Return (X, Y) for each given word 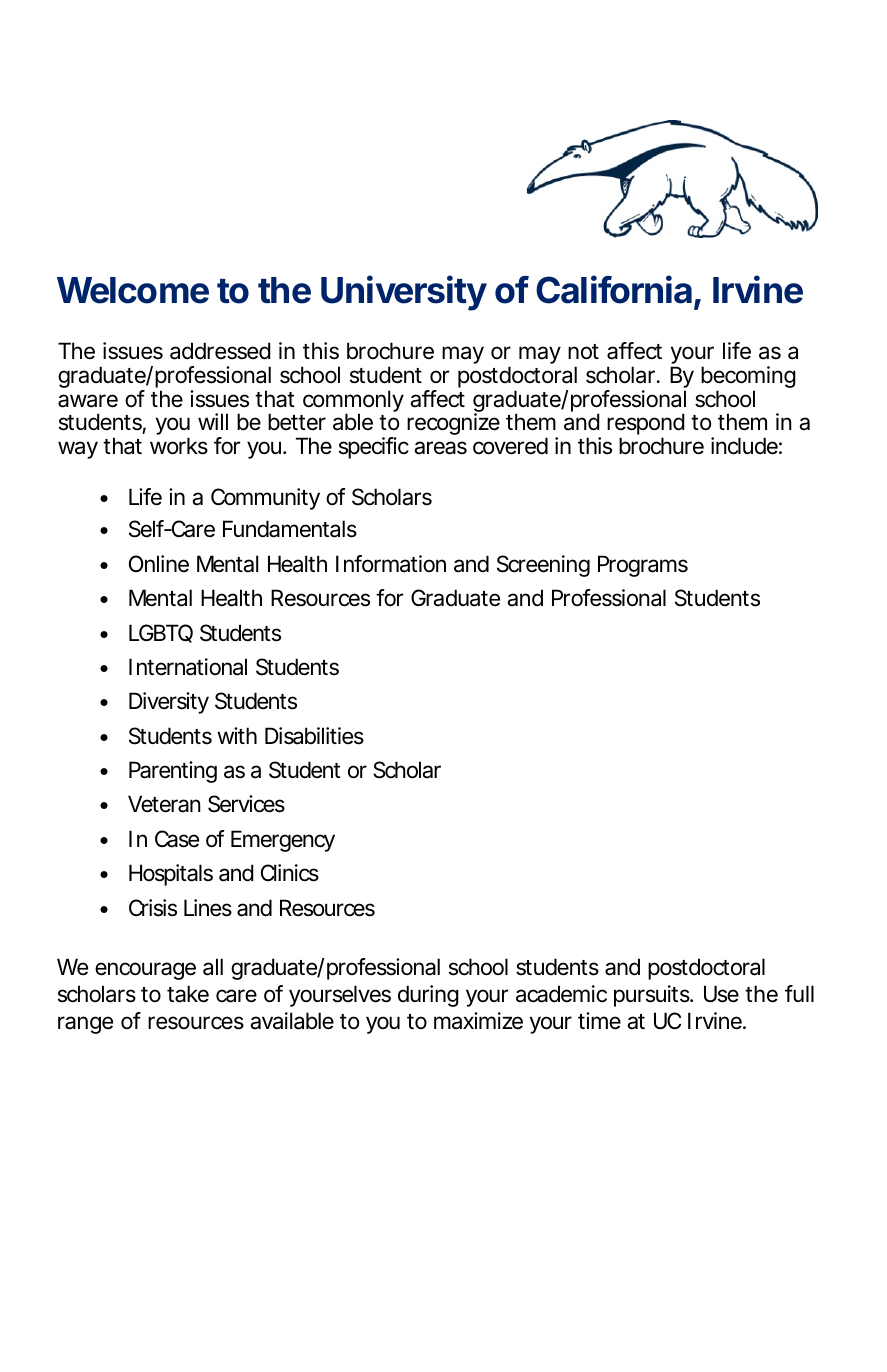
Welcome (133, 290)
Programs (643, 566)
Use (721, 994)
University (404, 293)
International (188, 667)
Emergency (283, 841)
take (188, 994)
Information (391, 564)
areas (440, 448)
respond (646, 425)
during (428, 996)
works (179, 446)
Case (177, 839)
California (615, 291)
